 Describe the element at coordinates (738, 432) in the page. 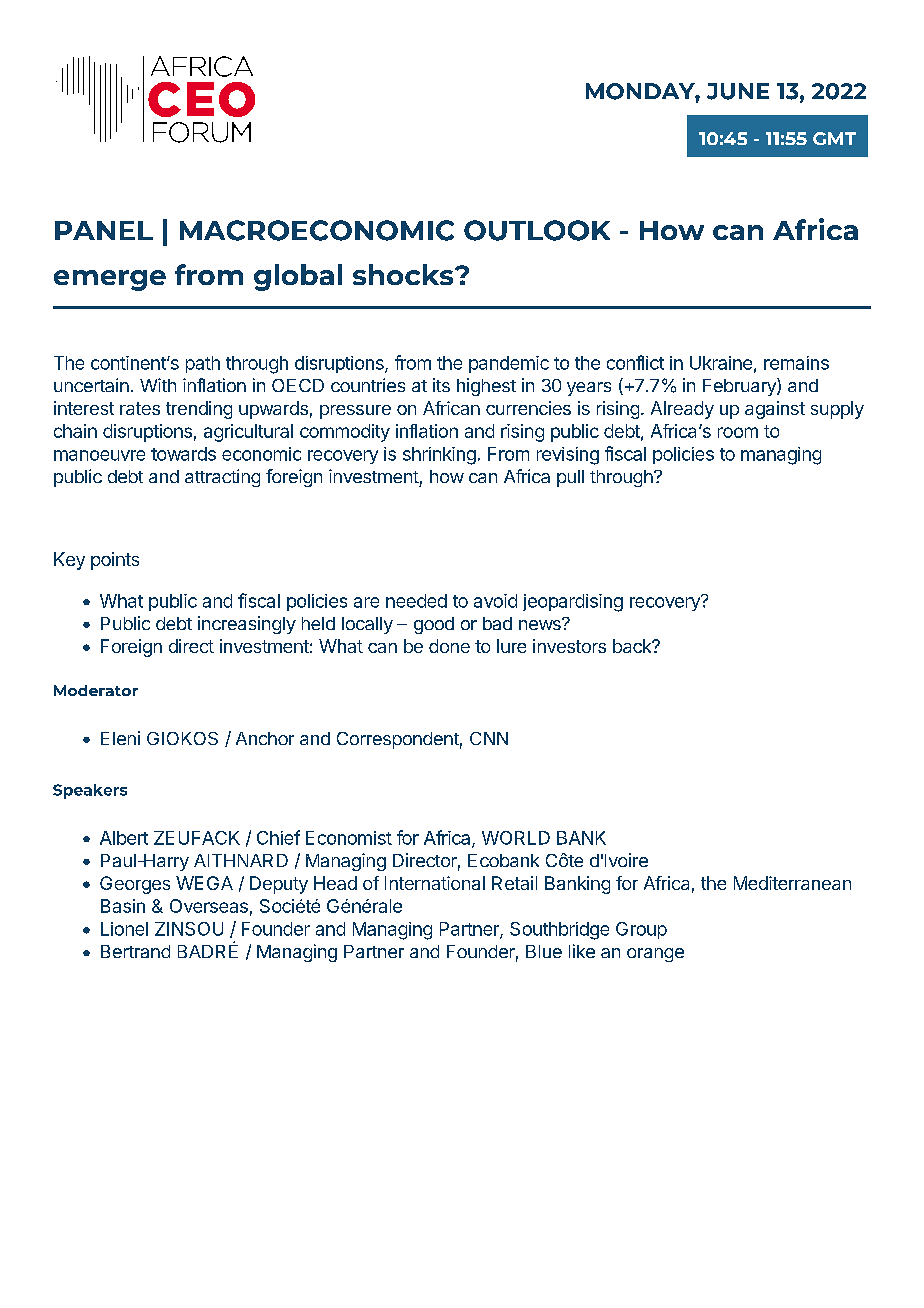

I see `room` at that location.
